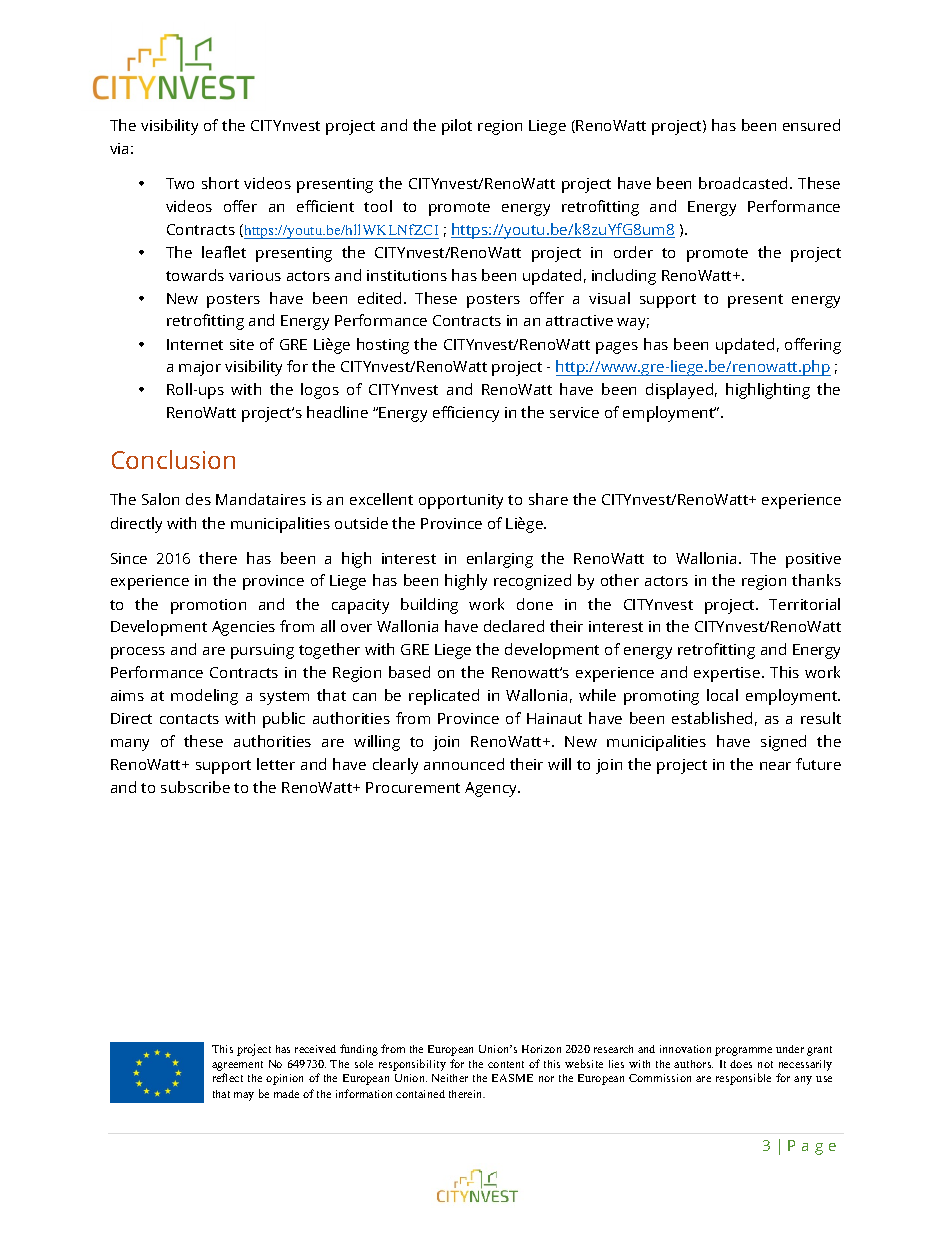 Image resolution: width=952 pixels, height=1233 pixels. What do you see at coordinates (450, 1078) in the screenshot?
I see `Neither` at bounding box center [450, 1078].
